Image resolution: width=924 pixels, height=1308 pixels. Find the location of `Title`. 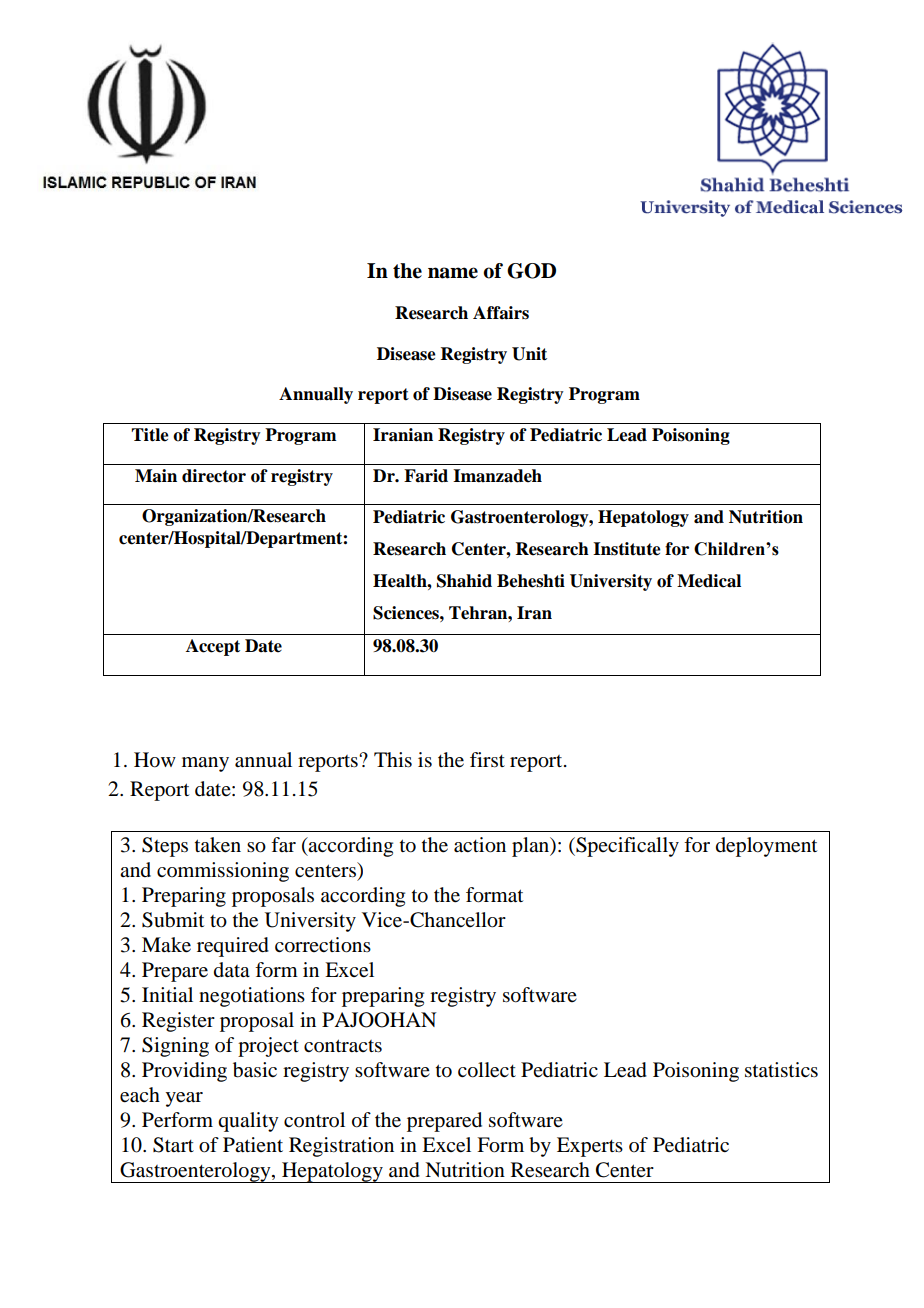

Title is located at coordinates (150, 435).
